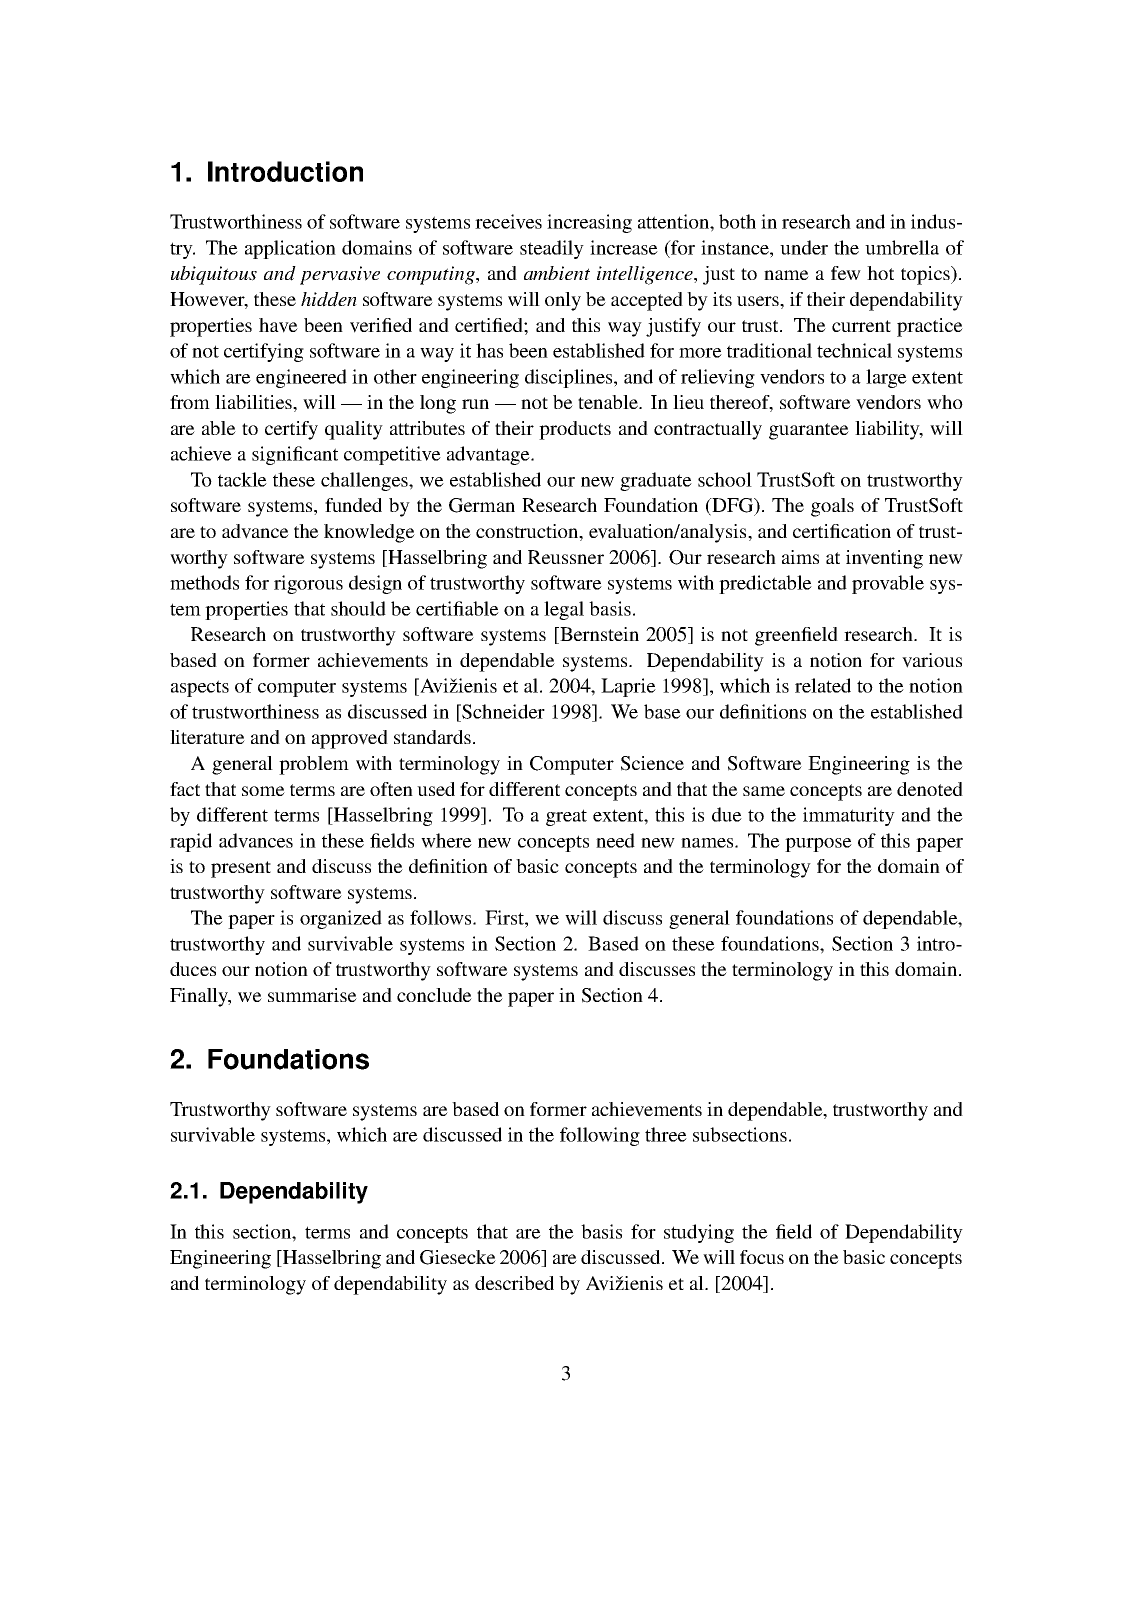  I want to click on construction, so click(528, 532).
